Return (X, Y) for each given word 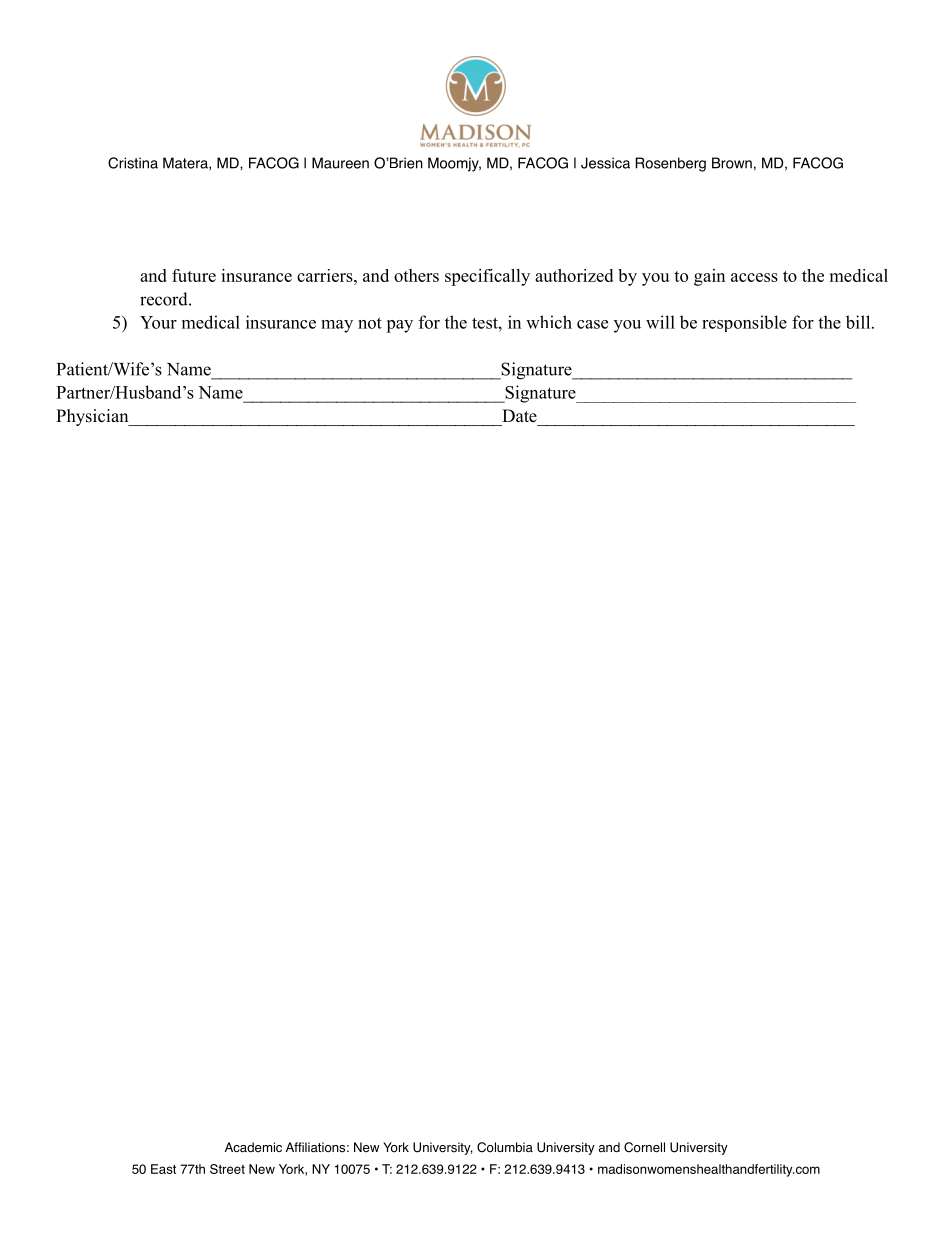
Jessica (605, 163)
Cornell (644, 1147)
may (337, 326)
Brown (732, 163)
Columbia (505, 1147)
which (549, 322)
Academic (253, 1147)
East (163, 1169)
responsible (744, 323)
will (660, 322)
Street (227, 1169)
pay (399, 326)
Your (158, 322)
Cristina (133, 163)
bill (859, 322)
